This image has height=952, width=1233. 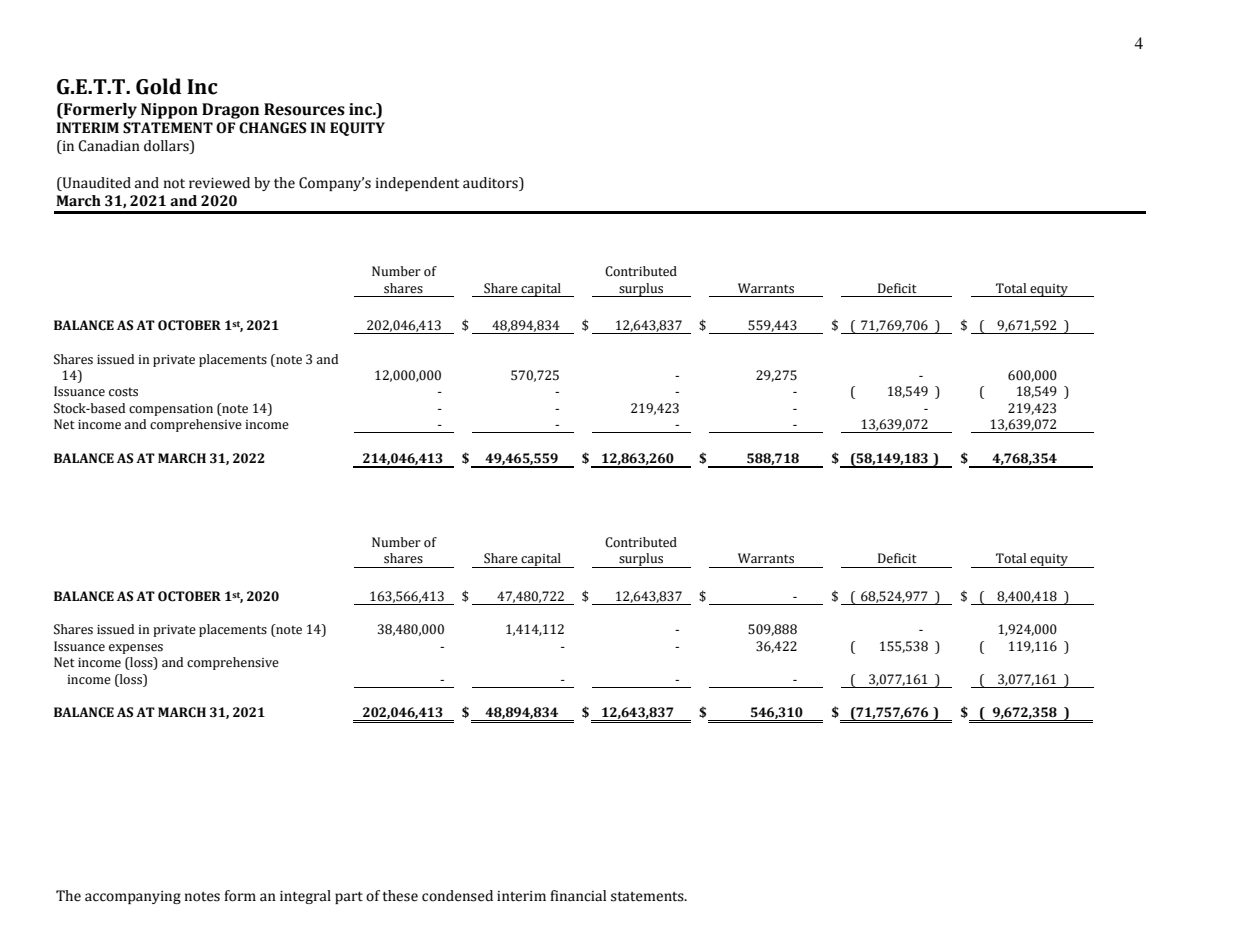 I want to click on Nippon, so click(x=169, y=111).
